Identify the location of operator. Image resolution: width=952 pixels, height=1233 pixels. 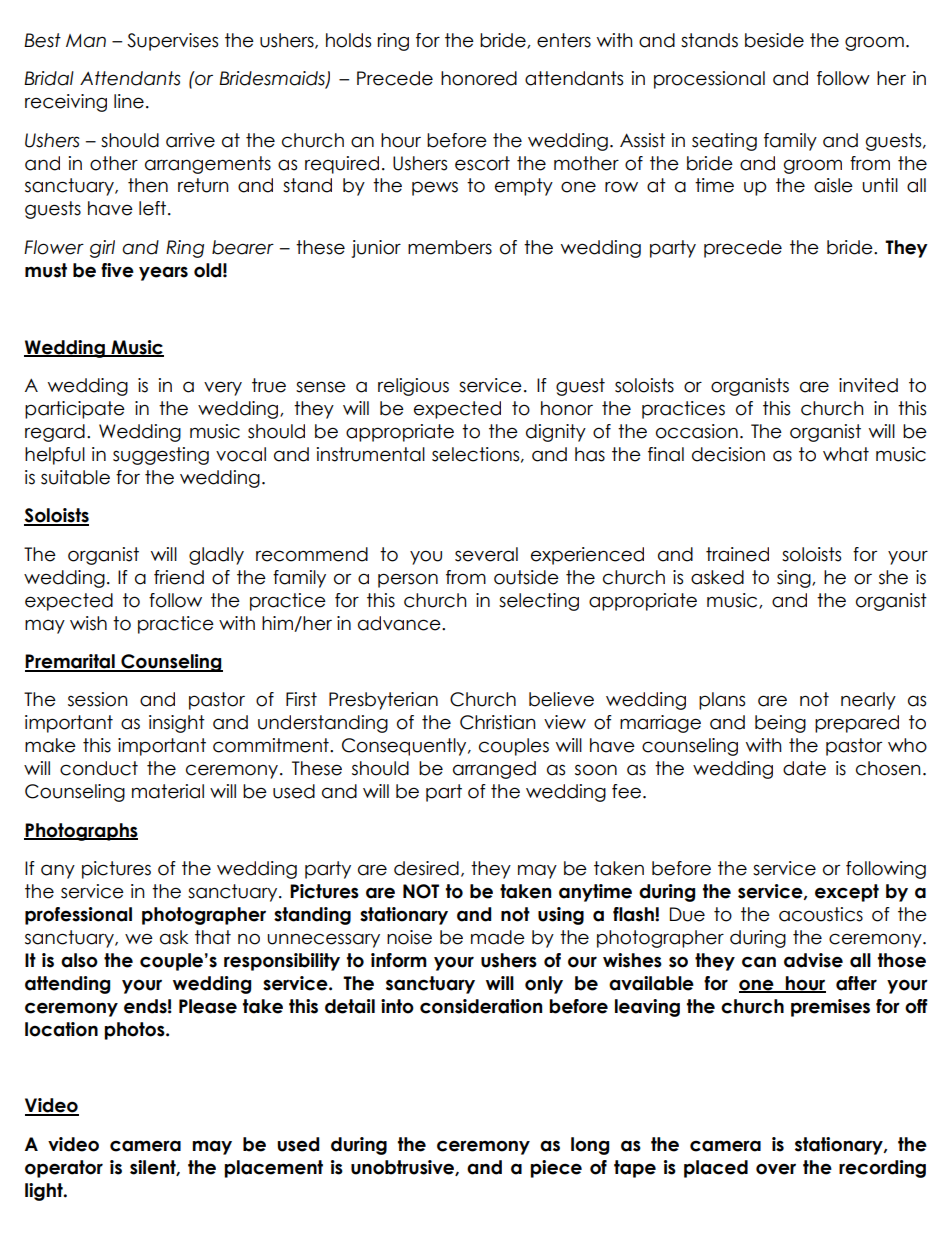
(64, 1169).
